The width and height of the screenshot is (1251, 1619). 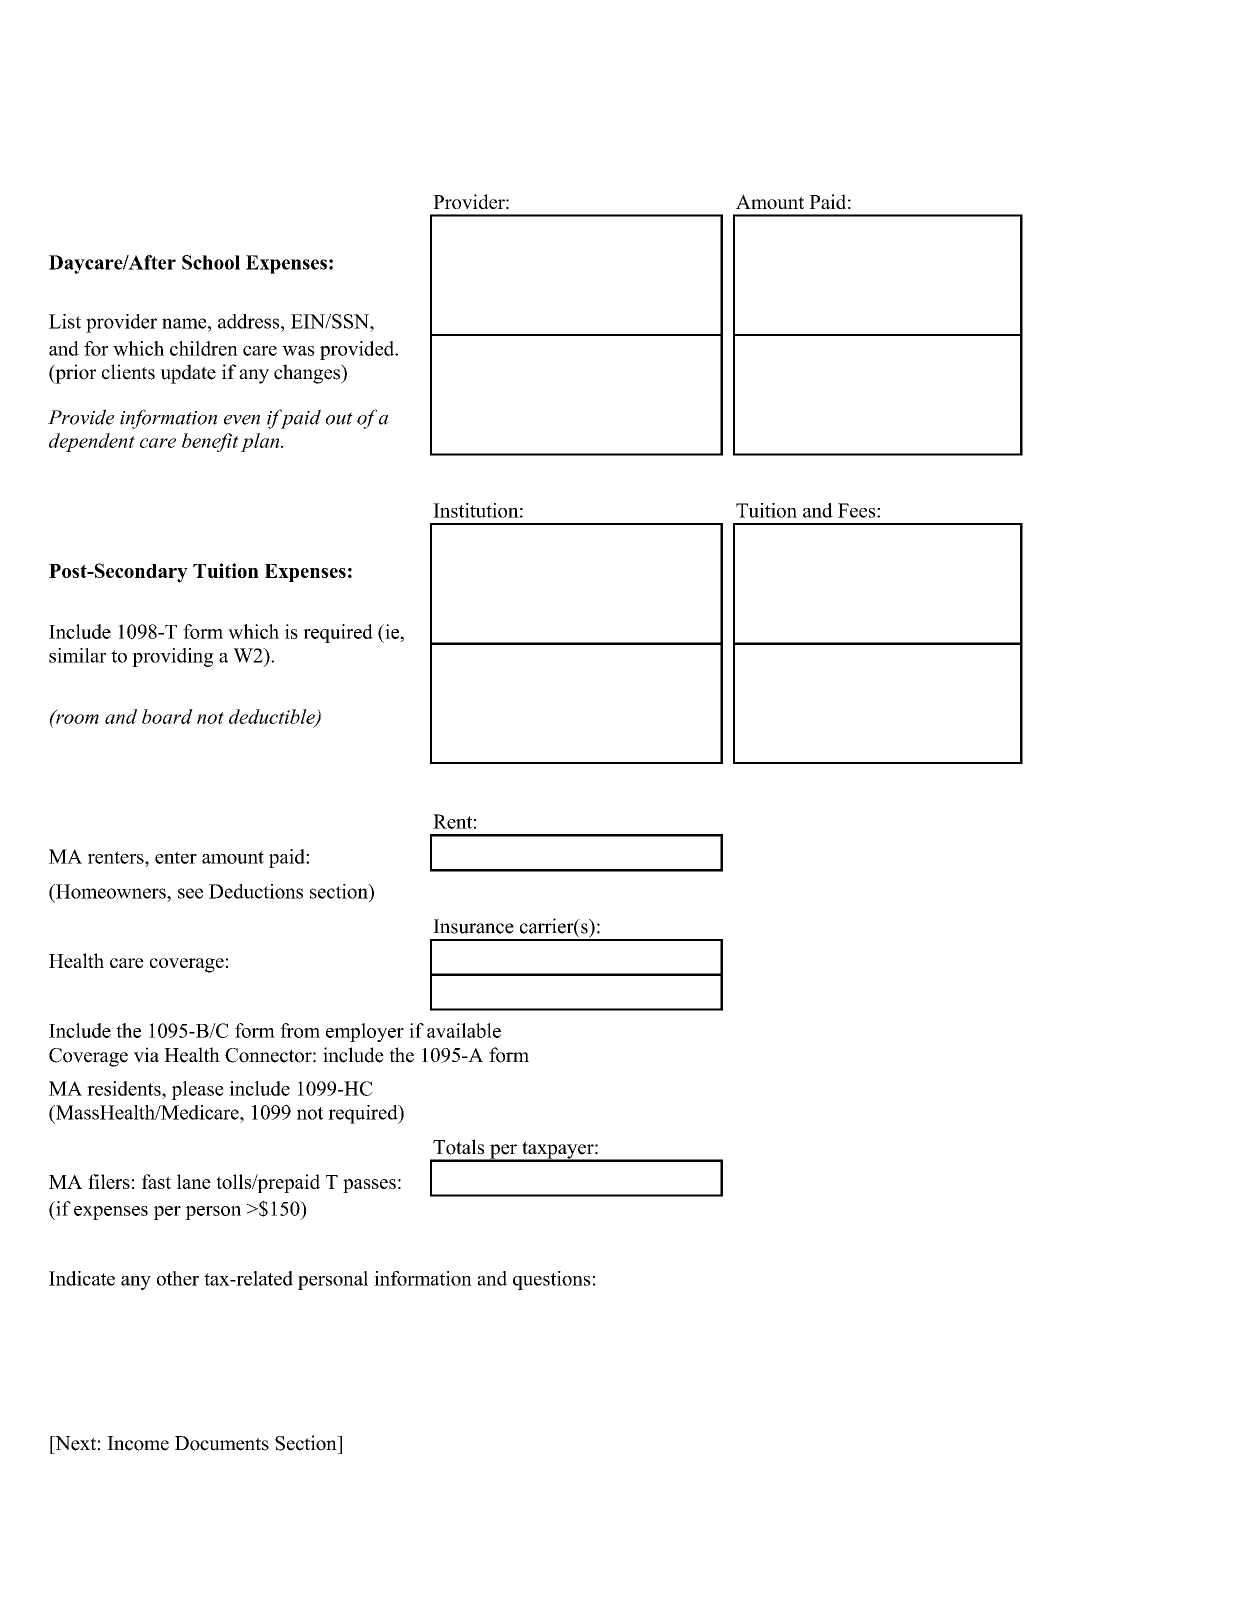 What do you see at coordinates (464, 1030) in the screenshot?
I see `available` at bounding box center [464, 1030].
